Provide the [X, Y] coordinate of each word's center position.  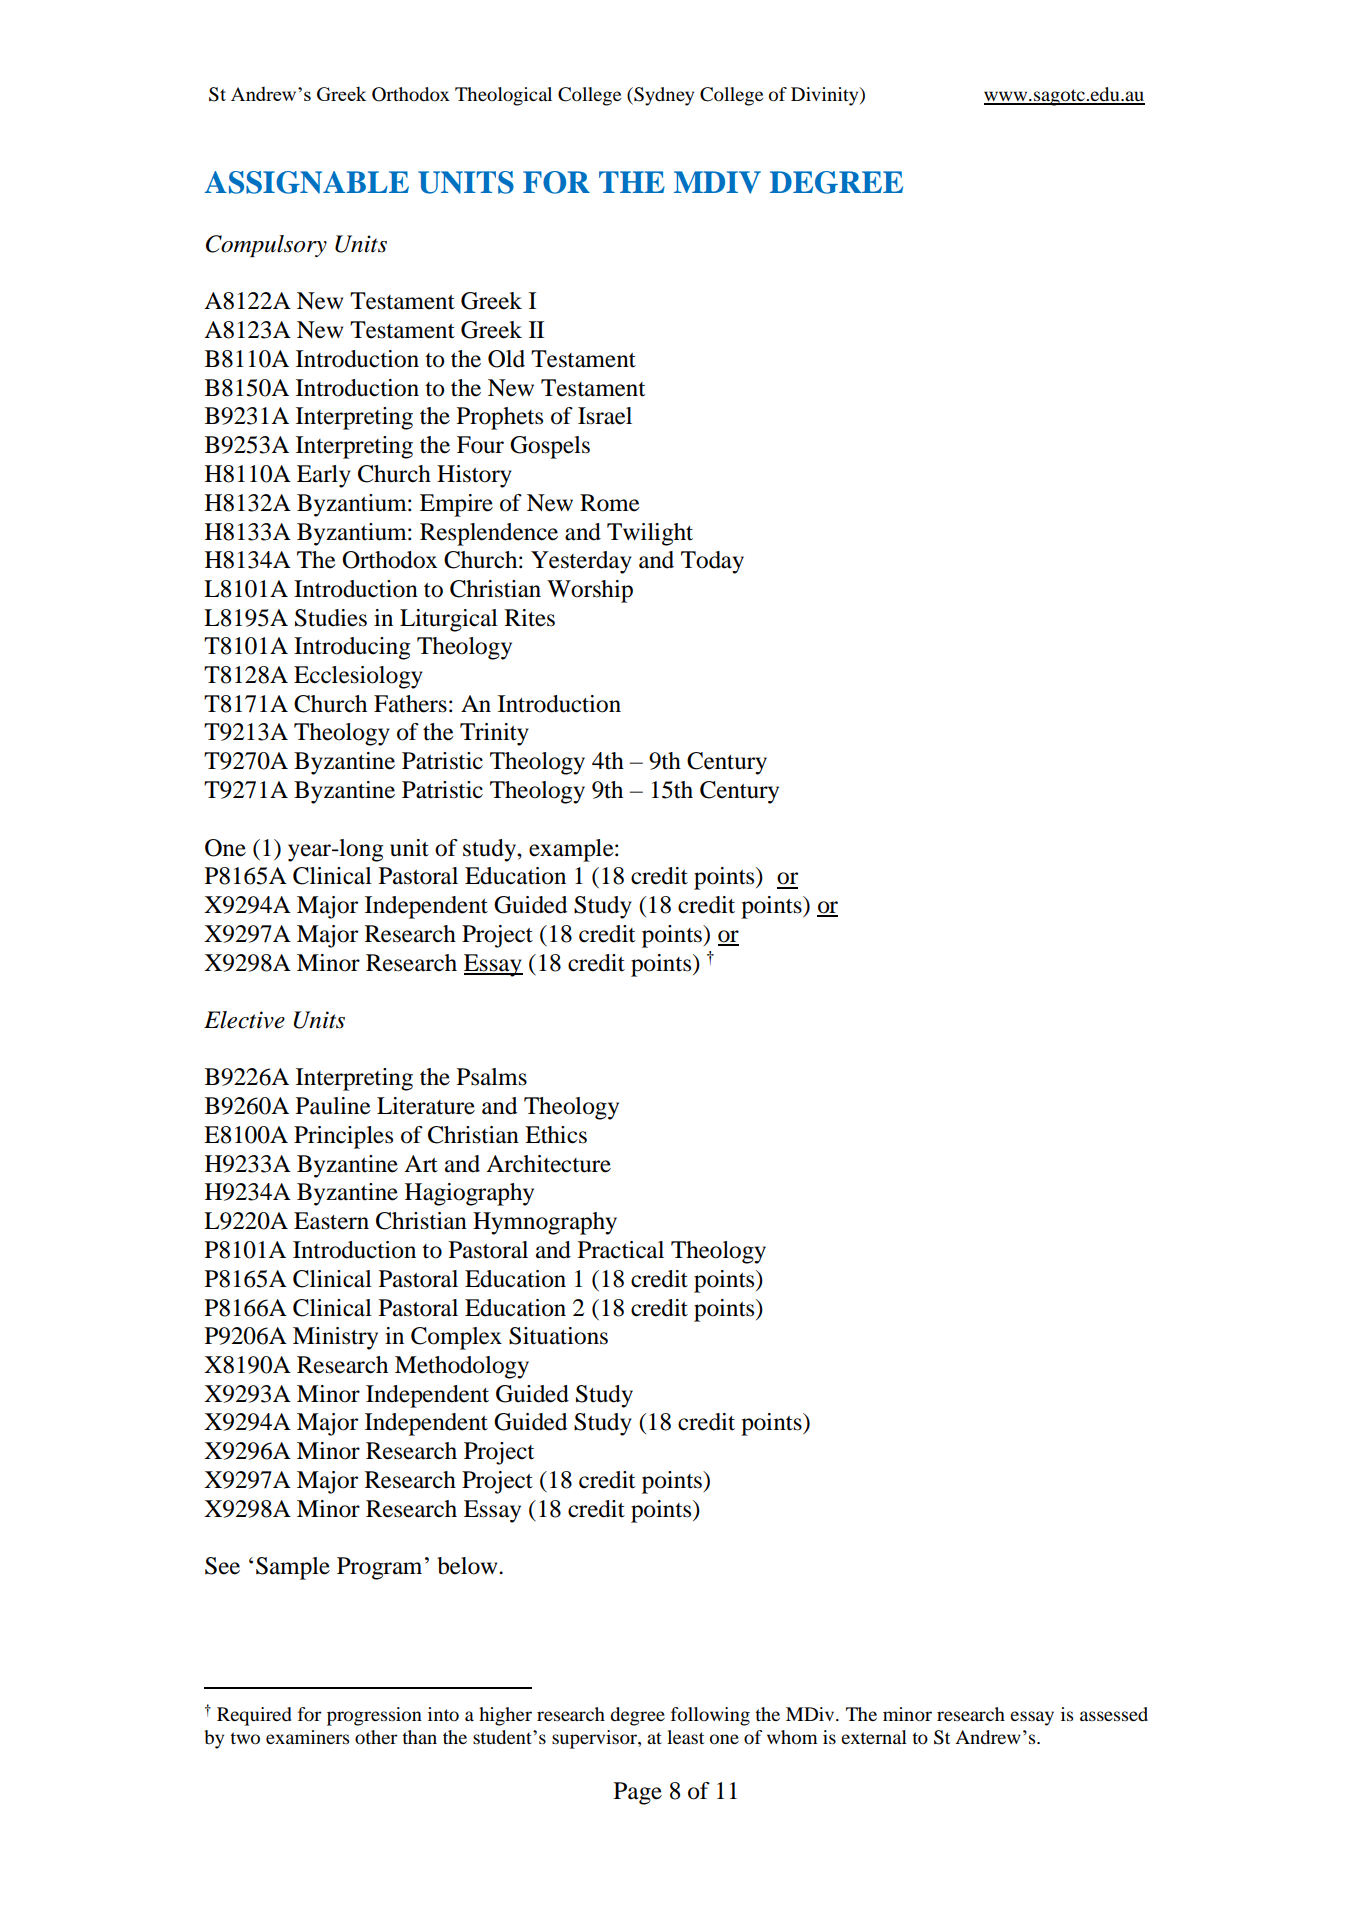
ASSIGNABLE [307, 182]
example [572, 850]
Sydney [663, 96]
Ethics [556, 1135]
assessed [1114, 1714]
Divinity [826, 96]
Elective [244, 1020]
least [685, 1737]
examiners [307, 1737]
